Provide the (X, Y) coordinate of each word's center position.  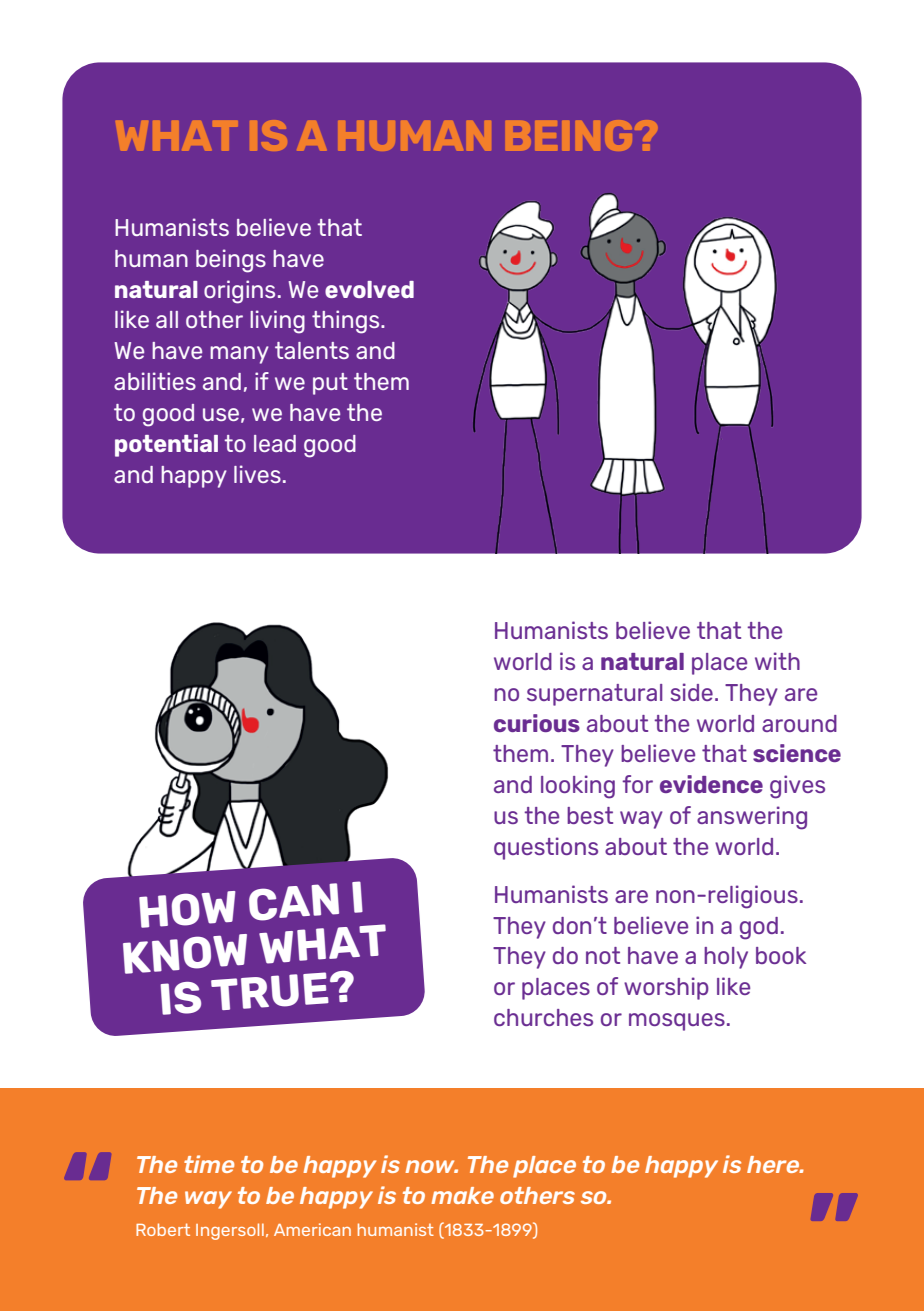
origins (239, 292)
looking (578, 787)
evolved (369, 289)
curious (537, 723)
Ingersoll (230, 1231)
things (347, 322)
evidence (711, 784)
